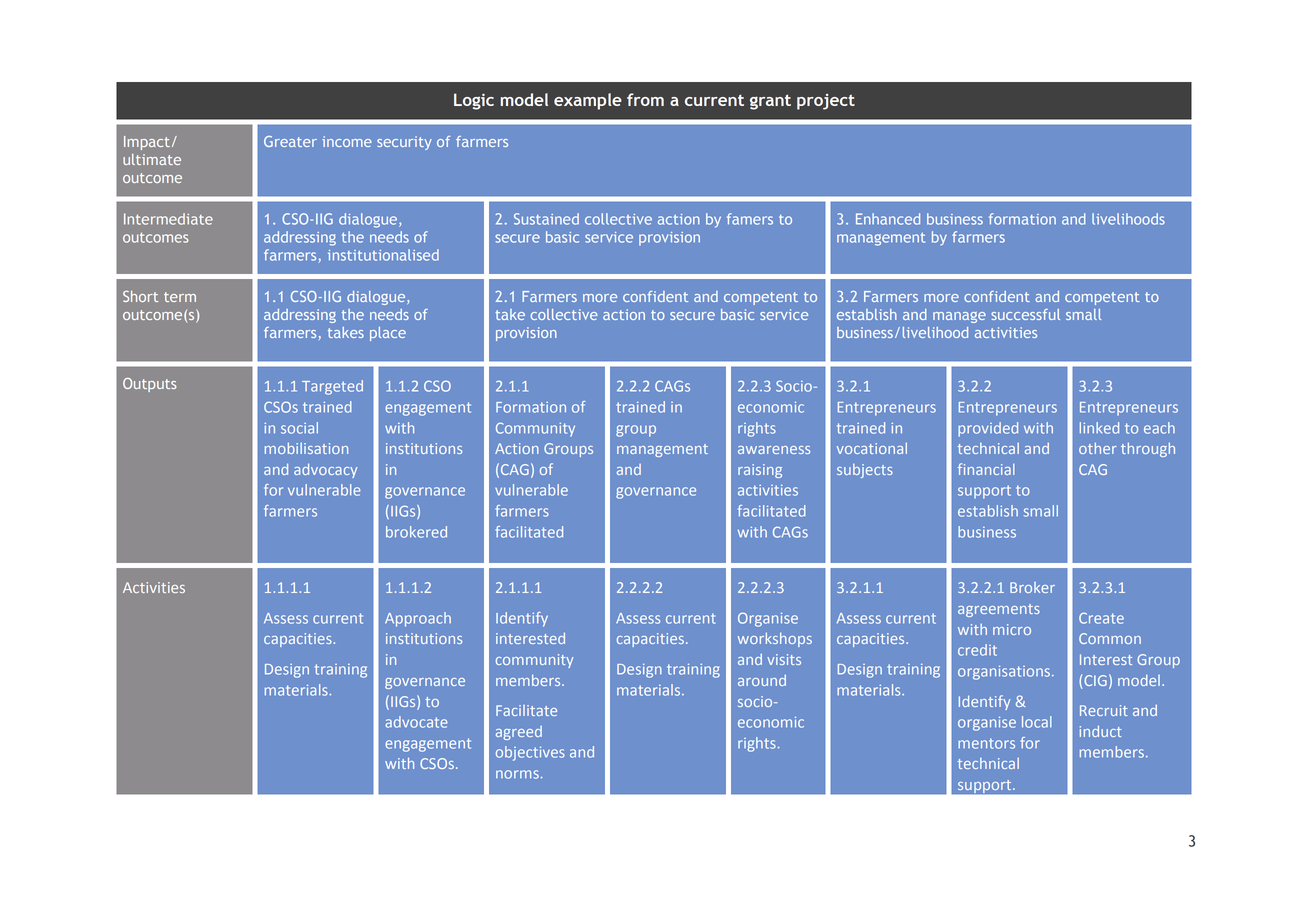 The width and height of the screenshot is (1308, 924). Describe the element at coordinates (999, 610) in the screenshot. I see `agreements` at that location.
